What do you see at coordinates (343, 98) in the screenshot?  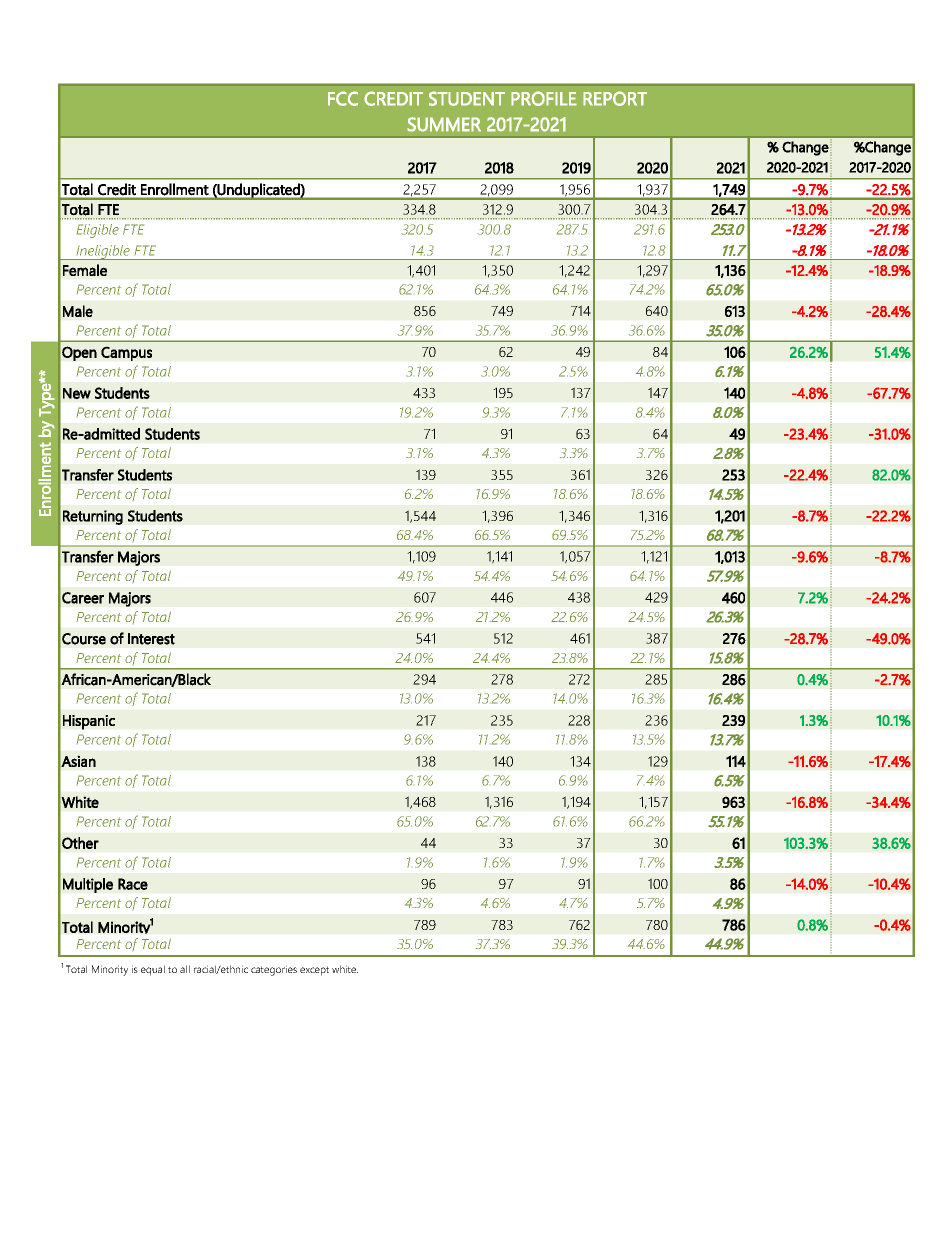 I see `FCC` at bounding box center [343, 98].
